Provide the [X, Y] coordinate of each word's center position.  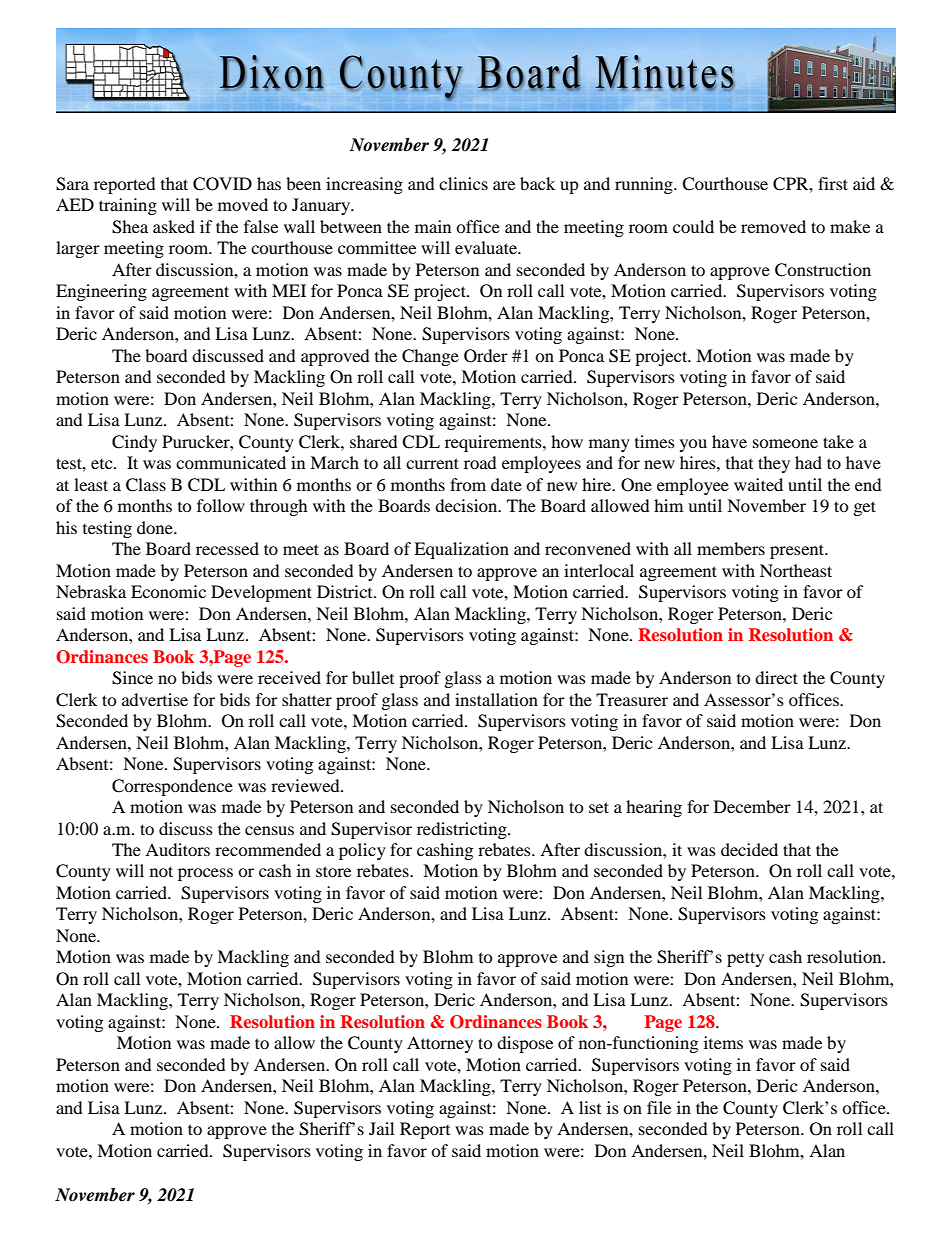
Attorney [440, 1044]
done [156, 527]
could [693, 226]
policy [362, 851]
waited [758, 484]
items [723, 1042]
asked [174, 226]
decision [467, 505]
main [433, 226]
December [752, 806]
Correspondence [172, 787]
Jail [381, 1128]
